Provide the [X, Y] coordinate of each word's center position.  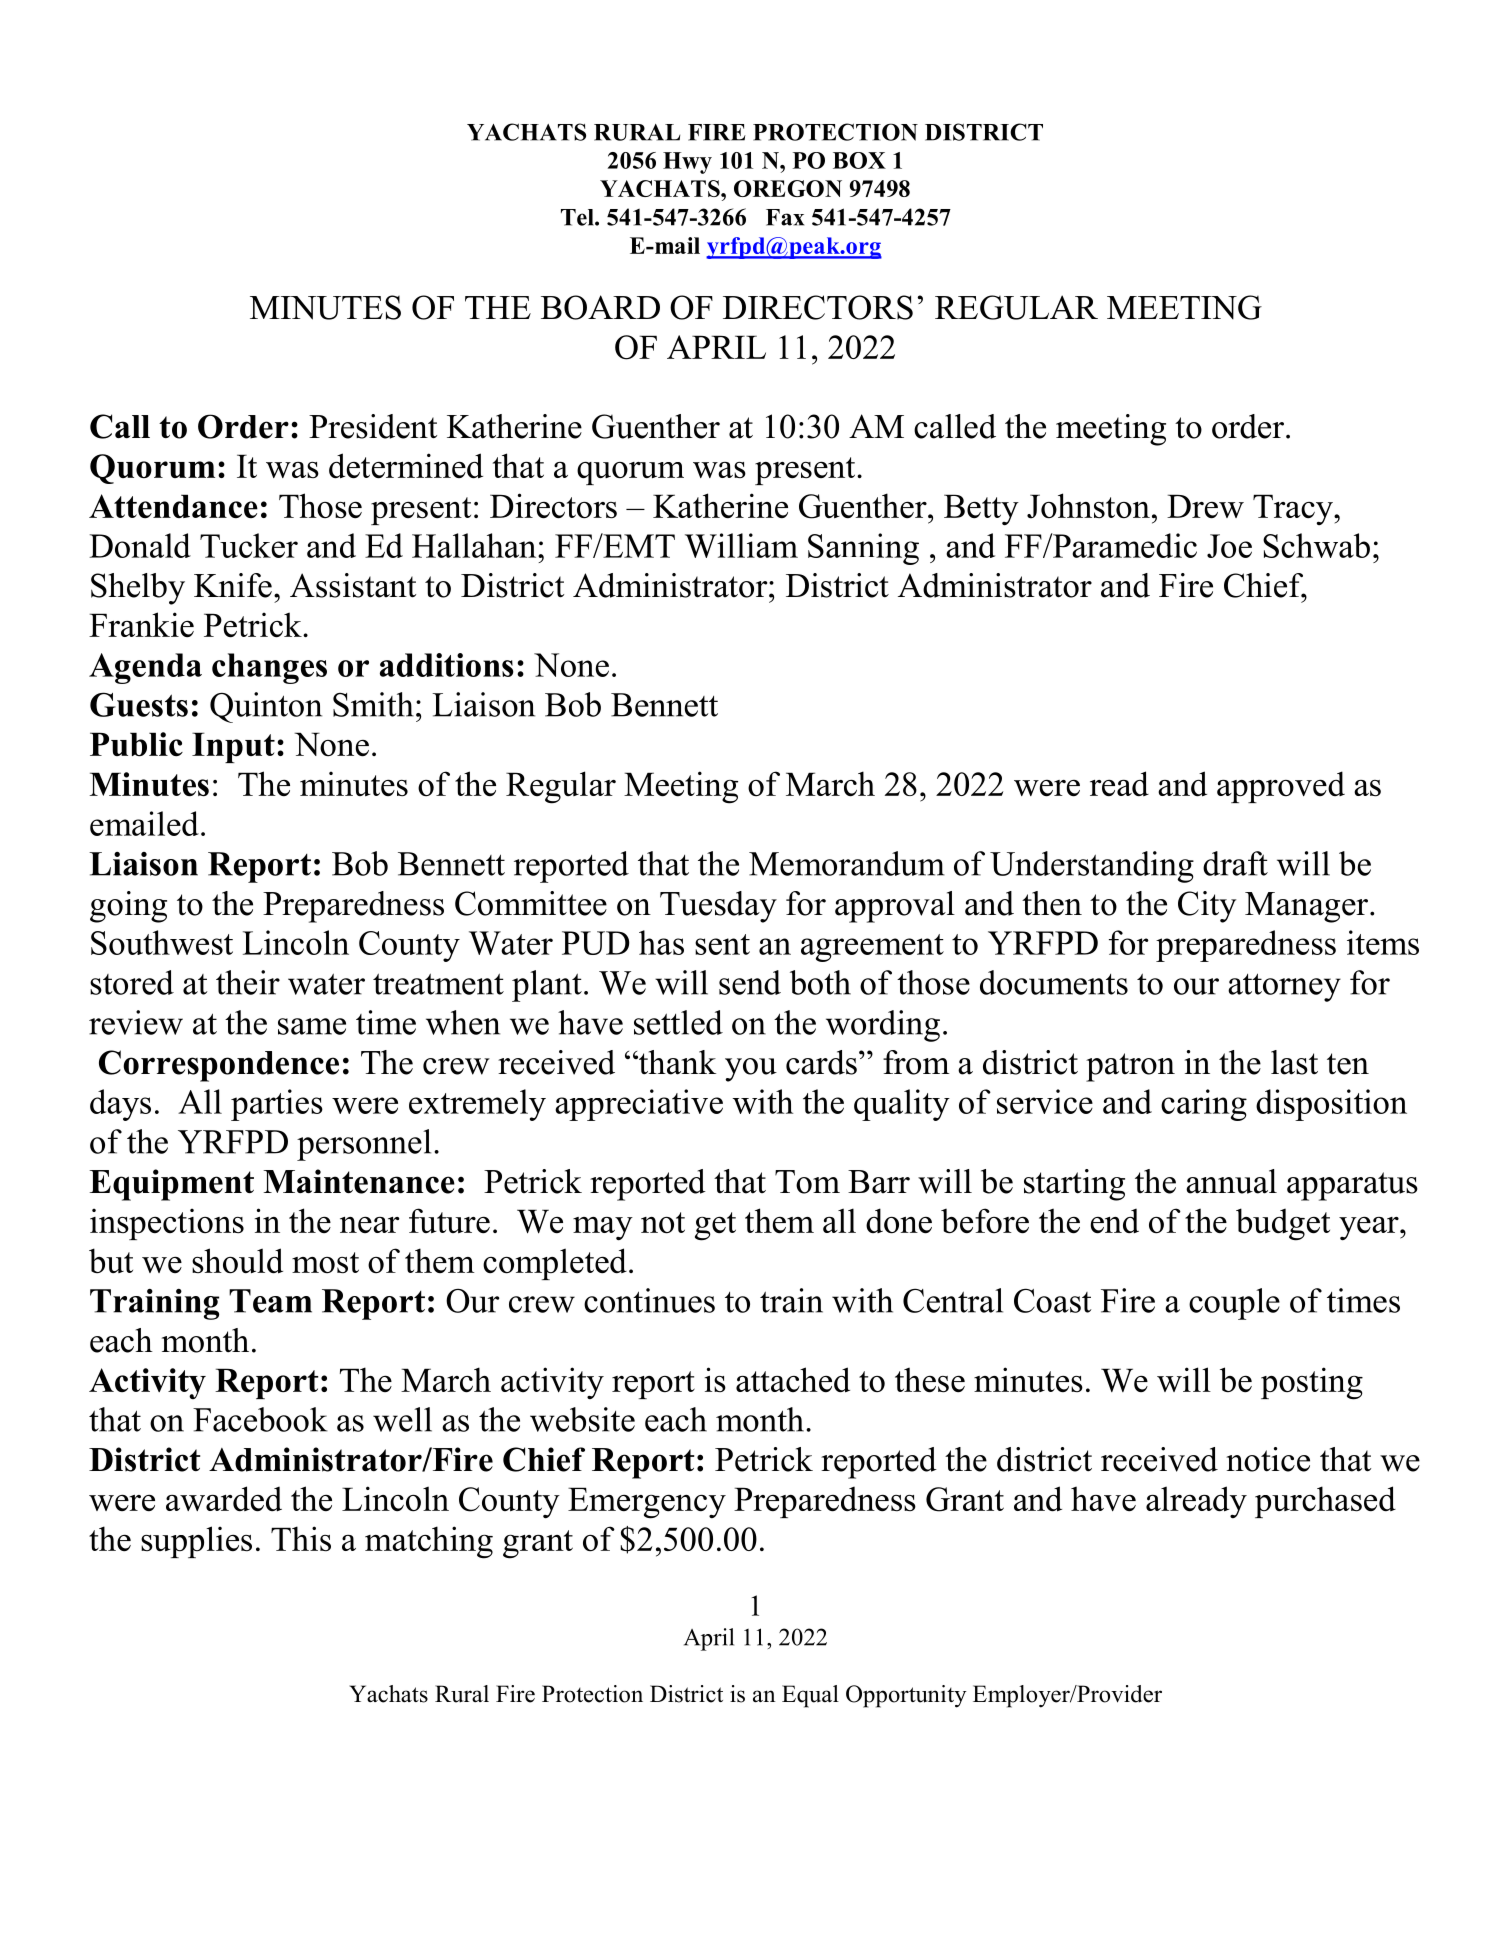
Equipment [171, 1185]
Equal [810, 1696]
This [301, 1538]
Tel [578, 217]
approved [1281, 787]
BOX [859, 160]
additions [447, 665]
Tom [807, 1182]
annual [1231, 1181]
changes [269, 668]
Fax [785, 217]
